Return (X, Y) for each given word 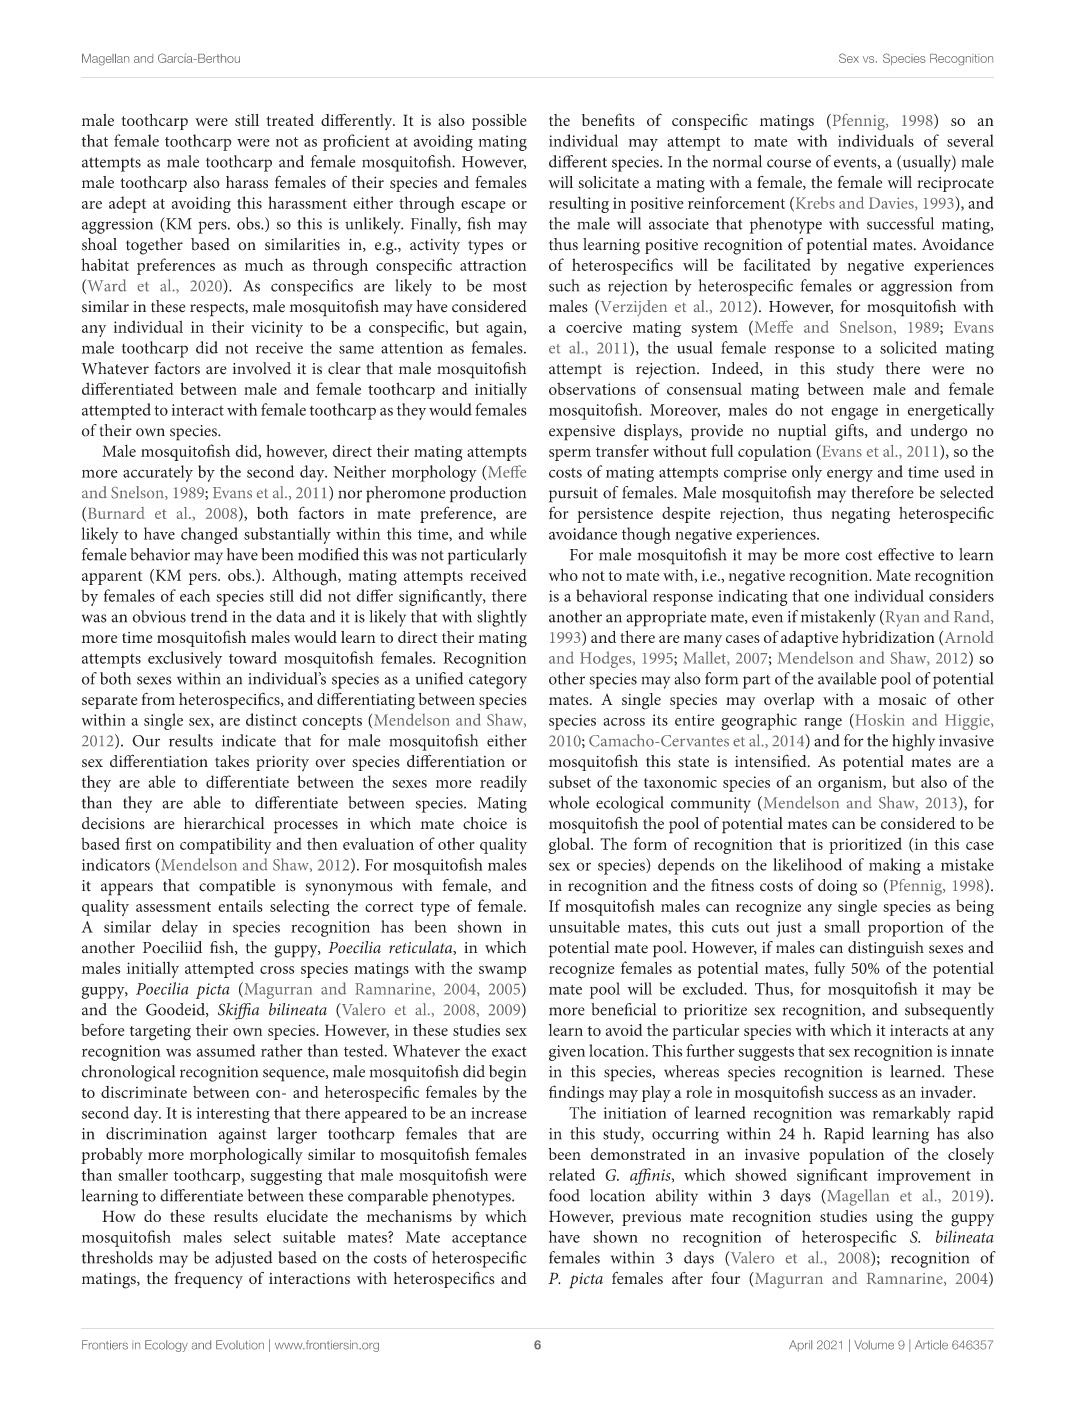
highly (913, 742)
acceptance (489, 1240)
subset (570, 781)
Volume (874, 1345)
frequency (209, 1280)
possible (499, 122)
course (789, 163)
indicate (249, 740)
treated (290, 120)
